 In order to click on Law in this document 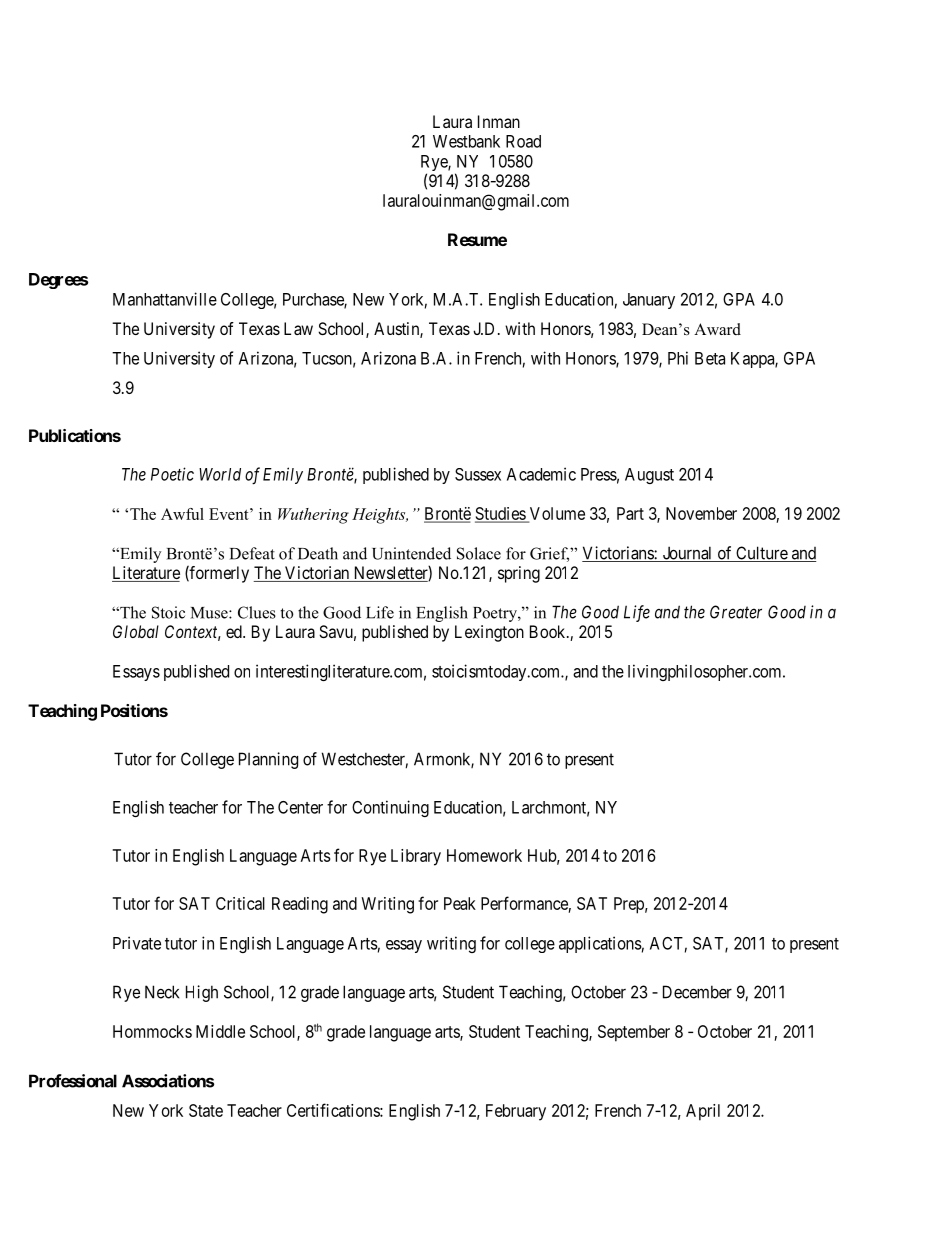, I will do `click(298, 328)`.
